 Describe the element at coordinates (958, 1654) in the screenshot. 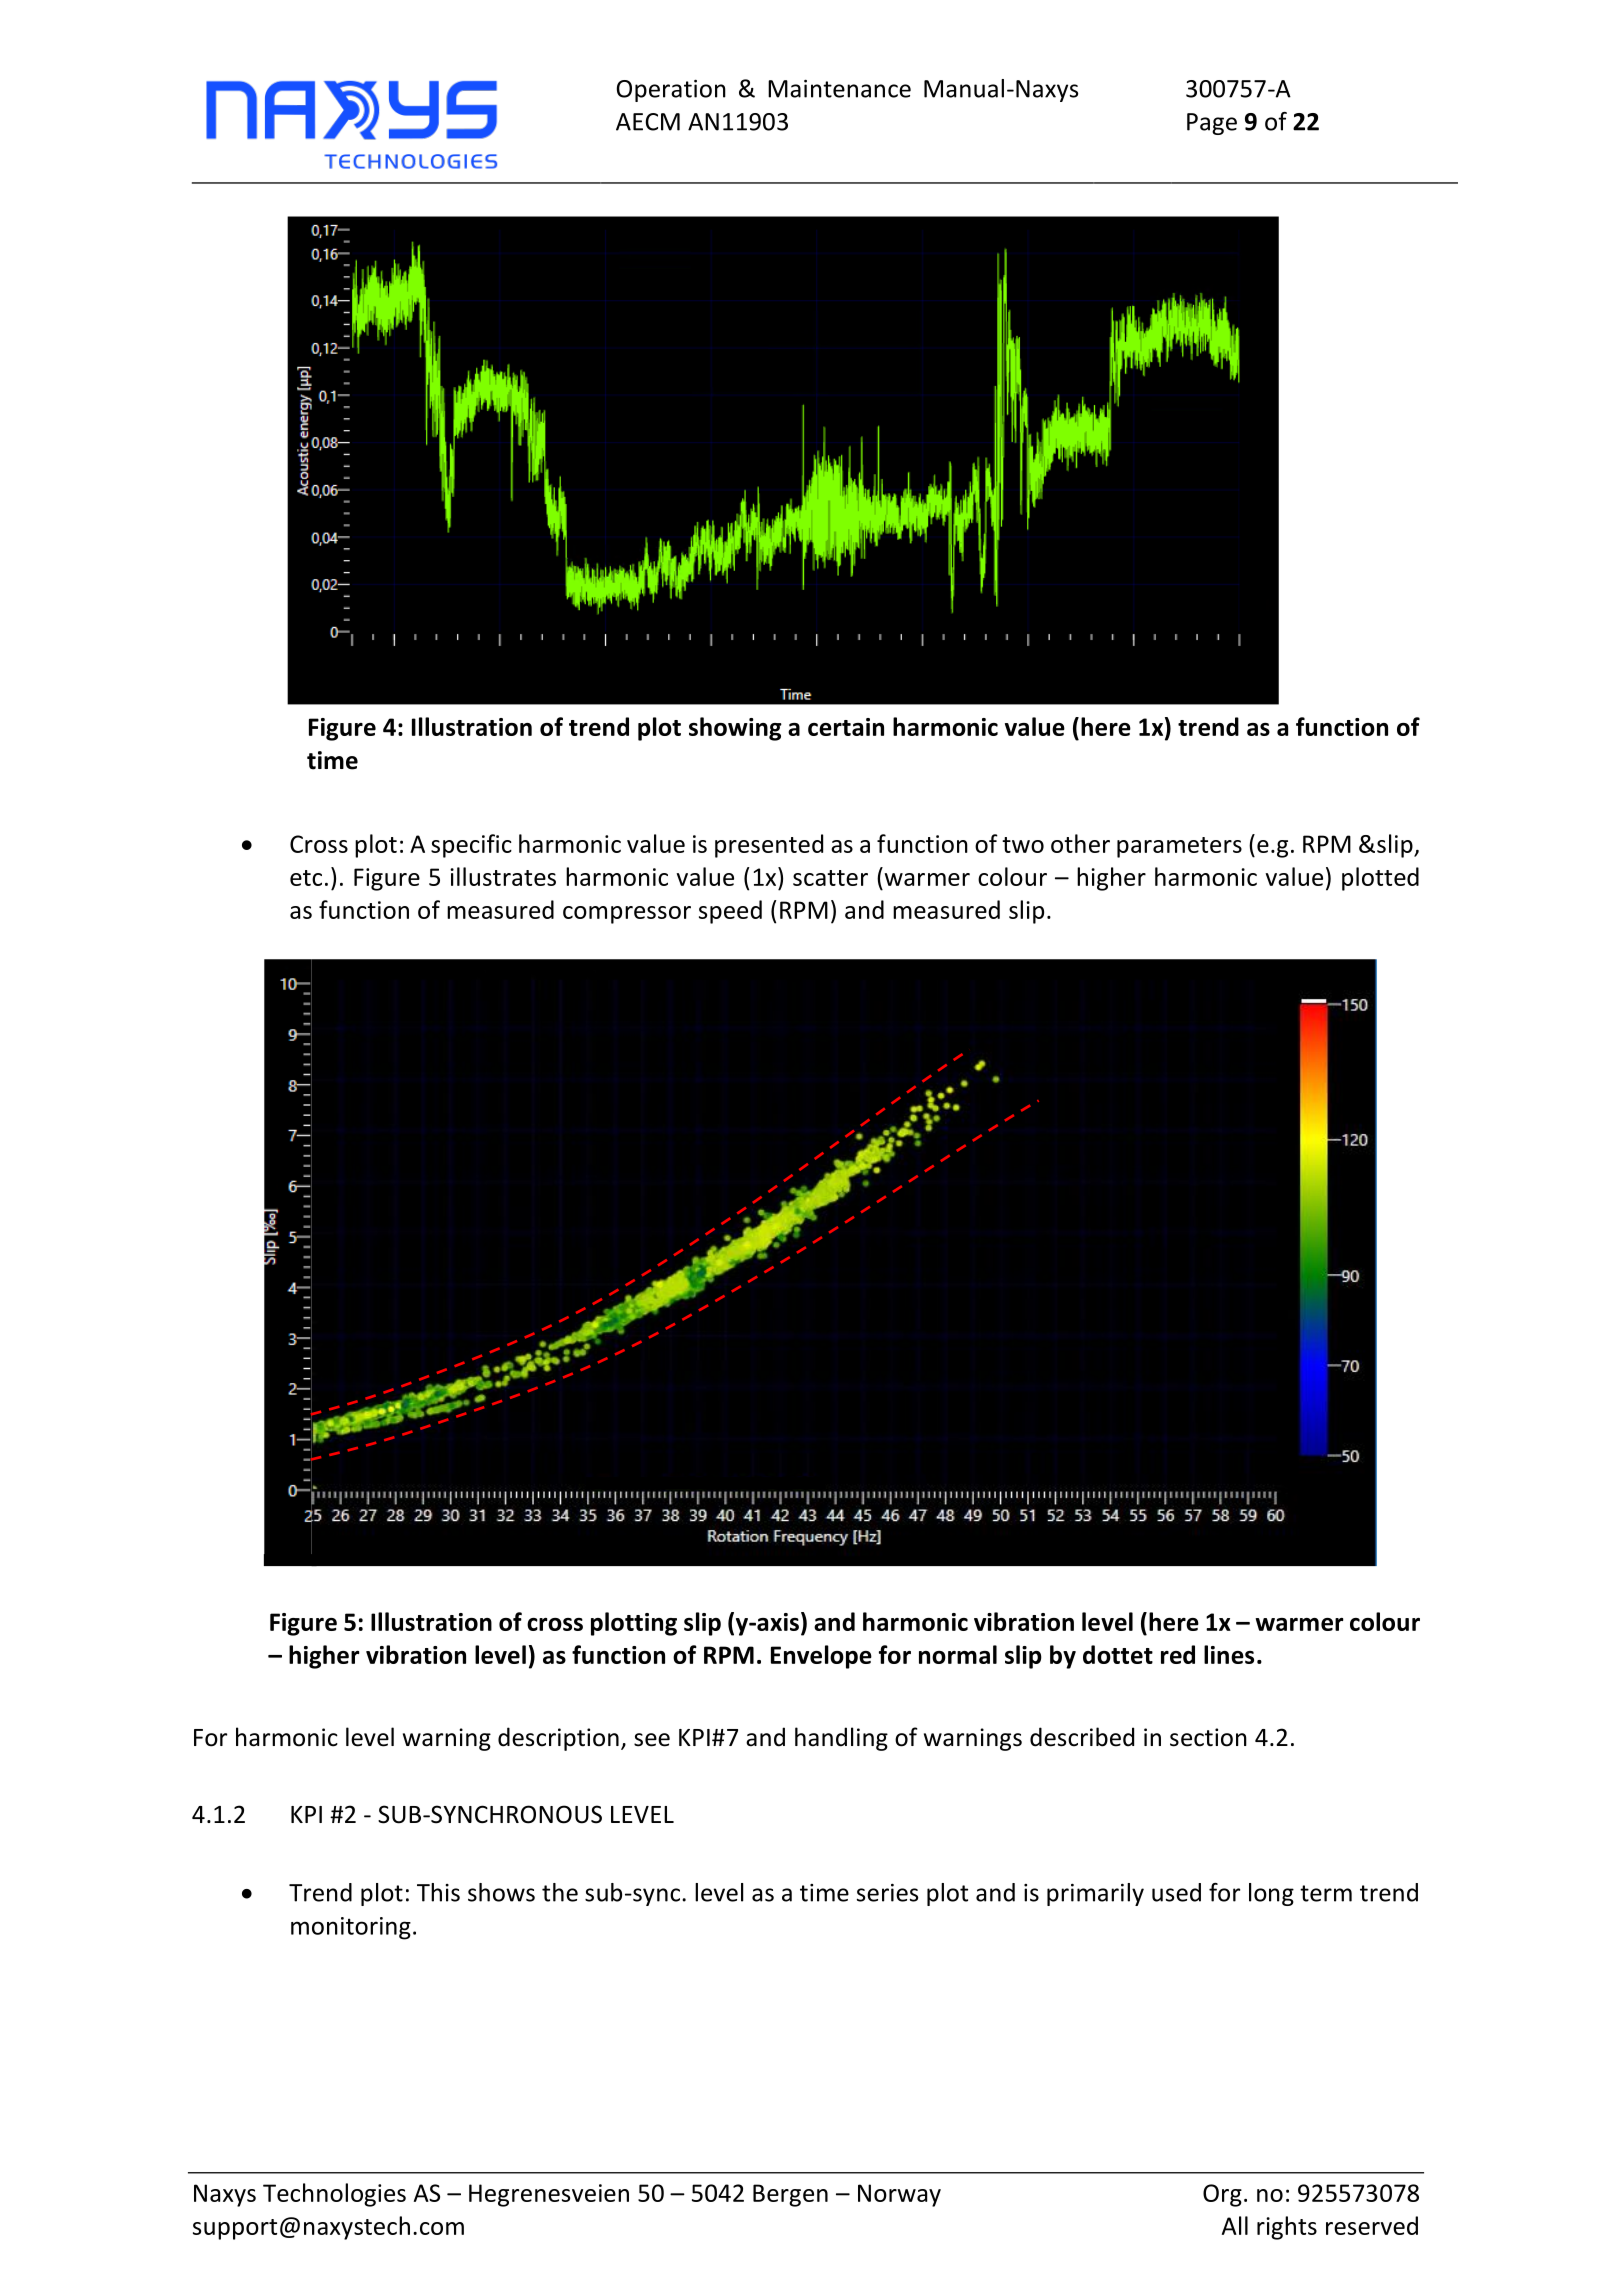

I see `normal` at that location.
